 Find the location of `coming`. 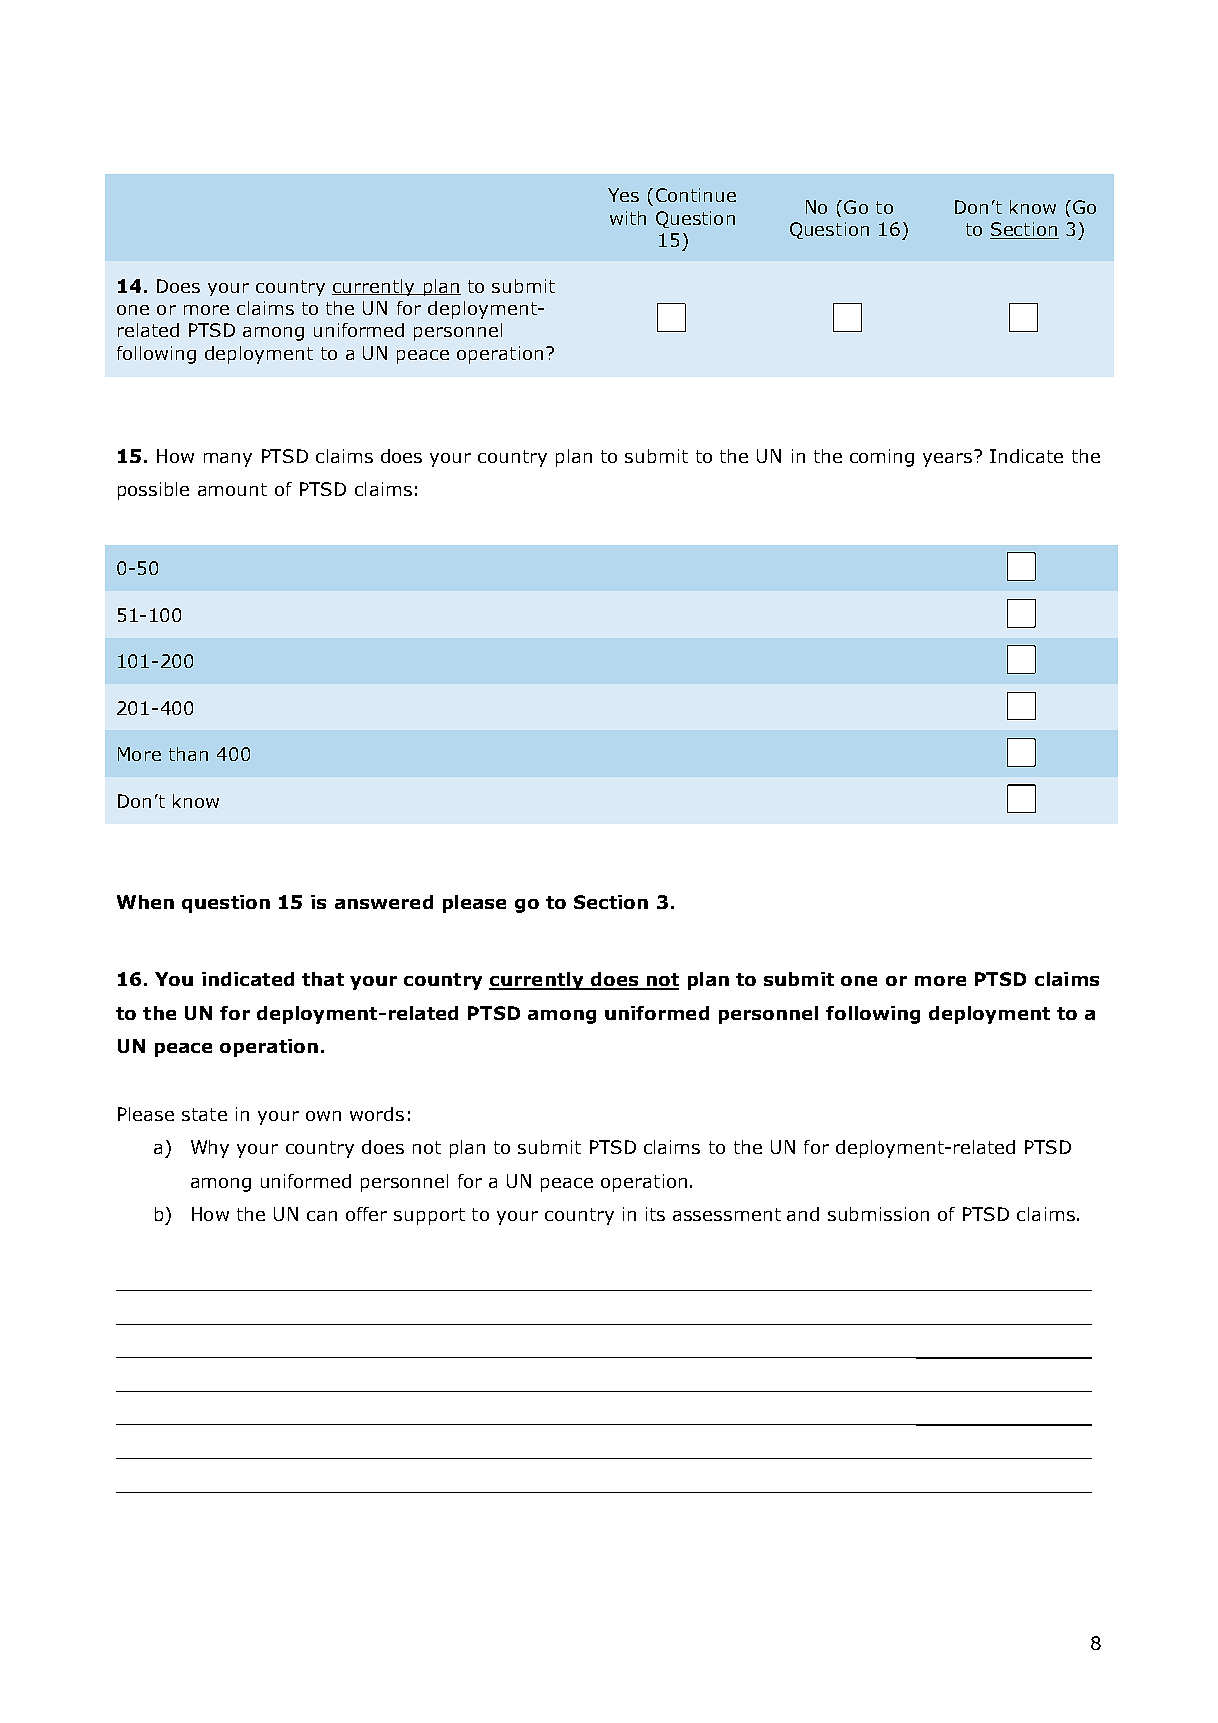

coming is located at coordinates (882, 458).
